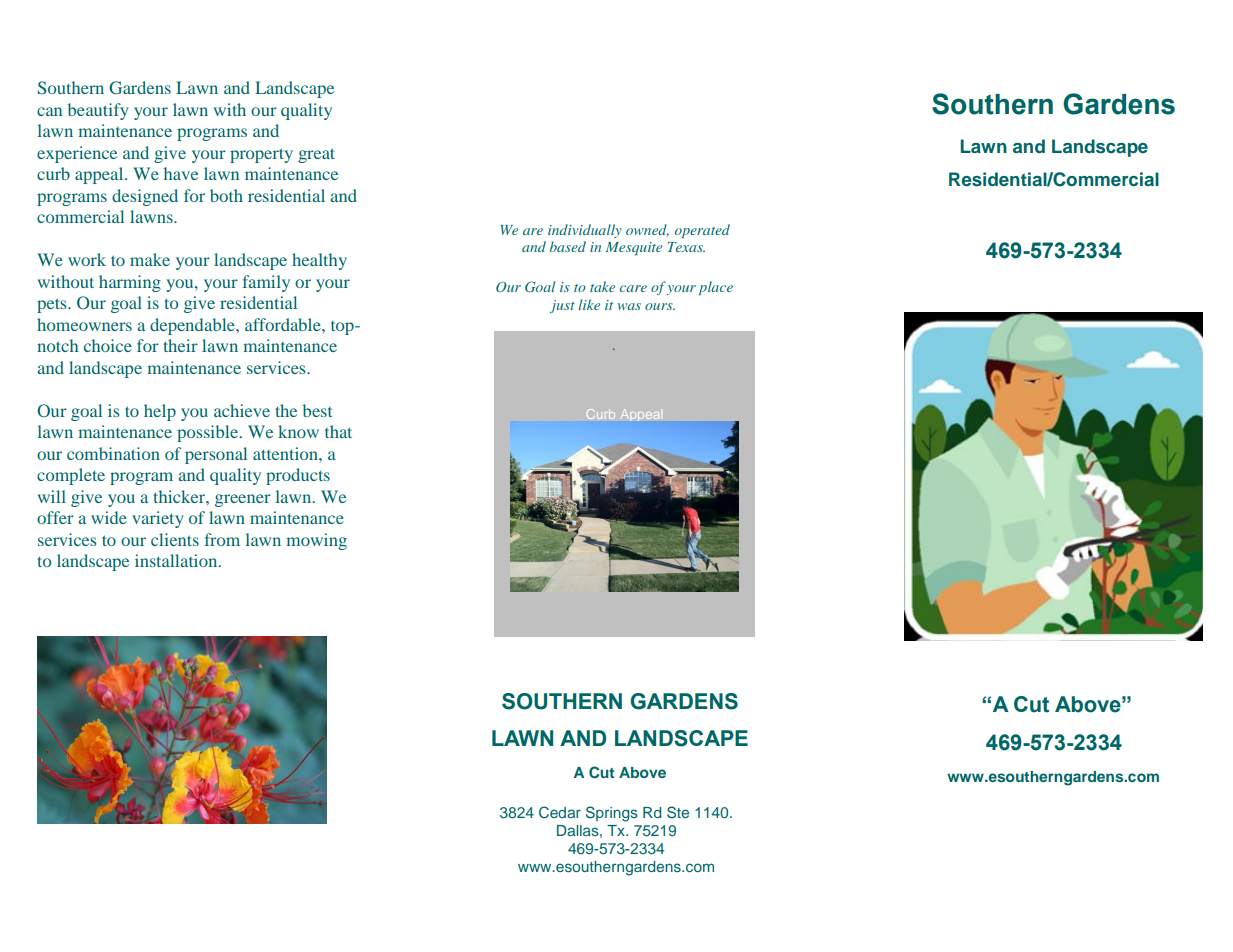 This page has height=952, width=1233. I want to click on installation, so click(177, 560).
